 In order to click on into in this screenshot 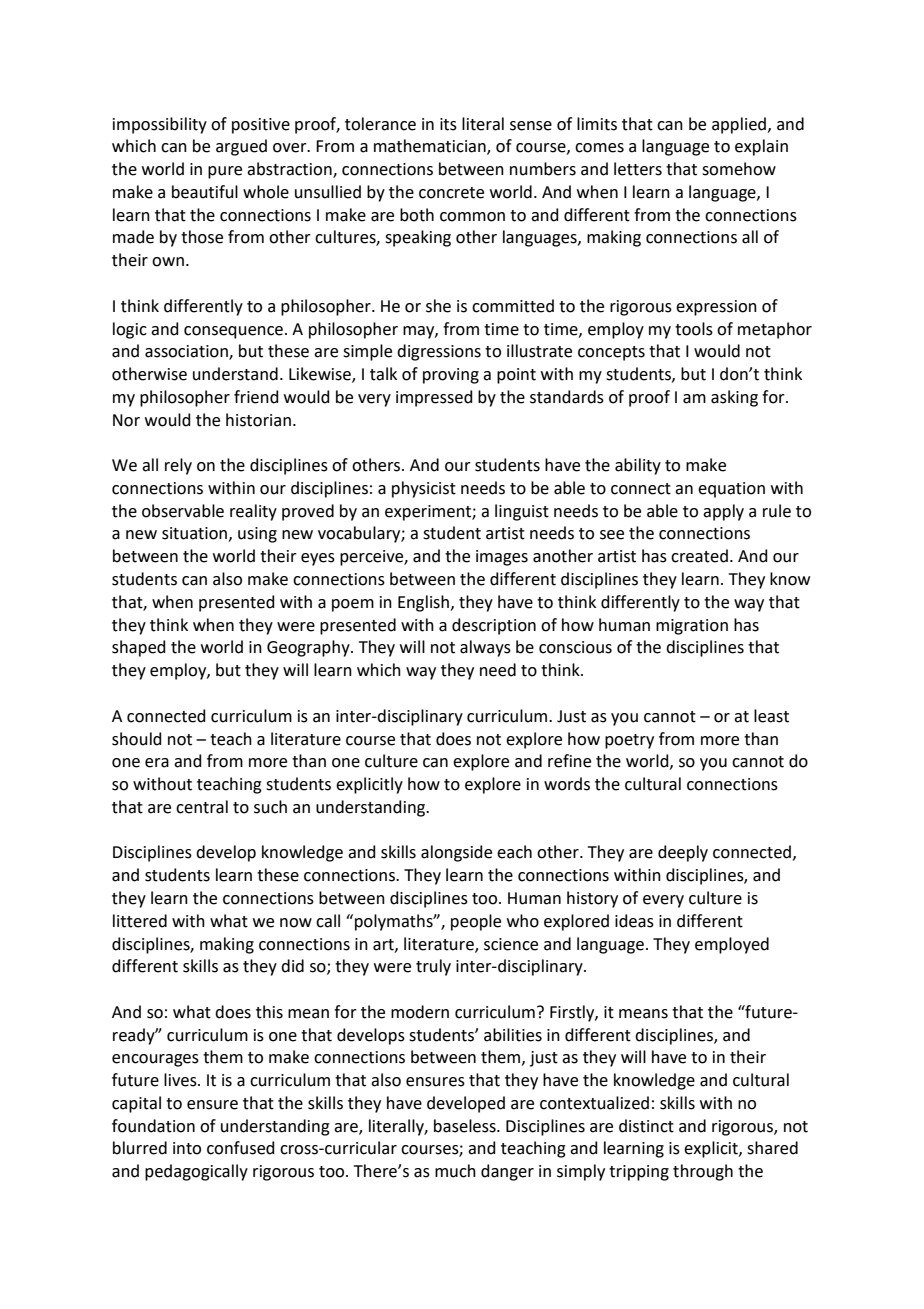, I will do `click(187, 1148)`.
